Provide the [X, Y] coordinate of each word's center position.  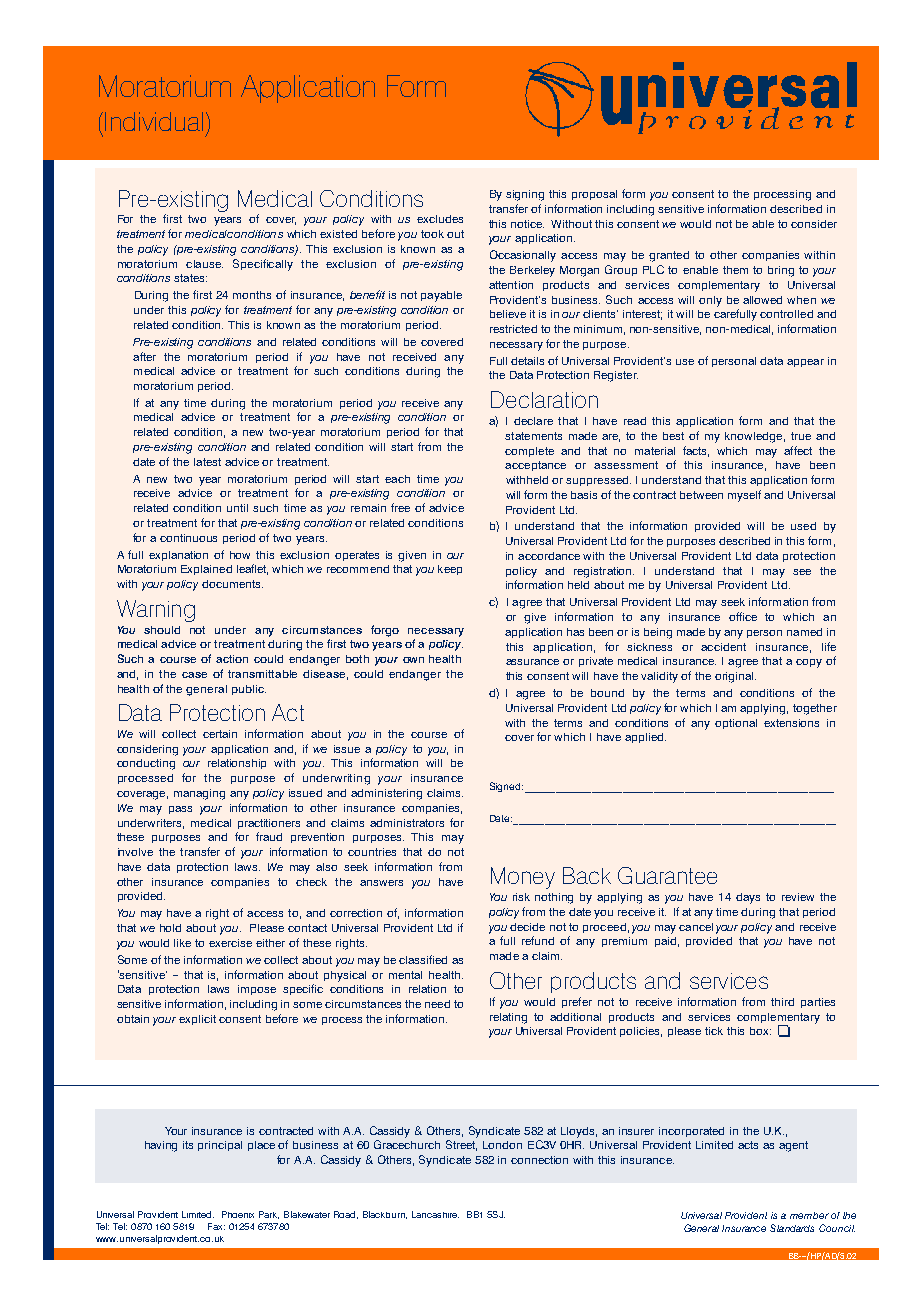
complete [529, 452]
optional [736, 724]
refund [538, 940]
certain [220, 734]
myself [744, 496]
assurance [532, 662]
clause [204, 264]
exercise [230, 943]
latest [207, 462]
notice [527, 224]
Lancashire [435, 1214]
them [735, 270]
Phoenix [238, 1214]
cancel [696, 927]
